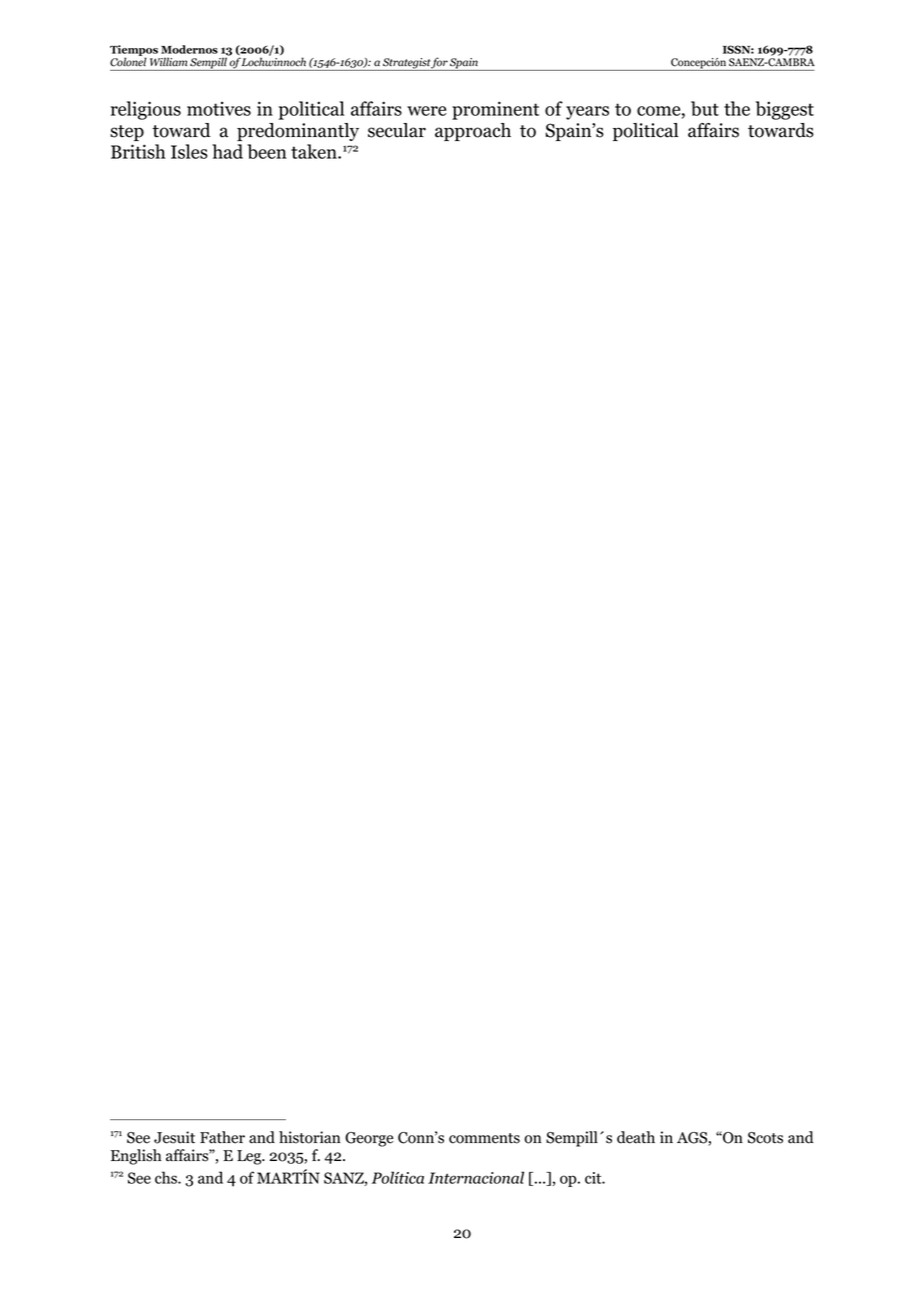 This document has width=924, height=1308. What do you see at coordinates (222, 1137) in the document?
I see `Father` at bounding box center [222, 1137].
